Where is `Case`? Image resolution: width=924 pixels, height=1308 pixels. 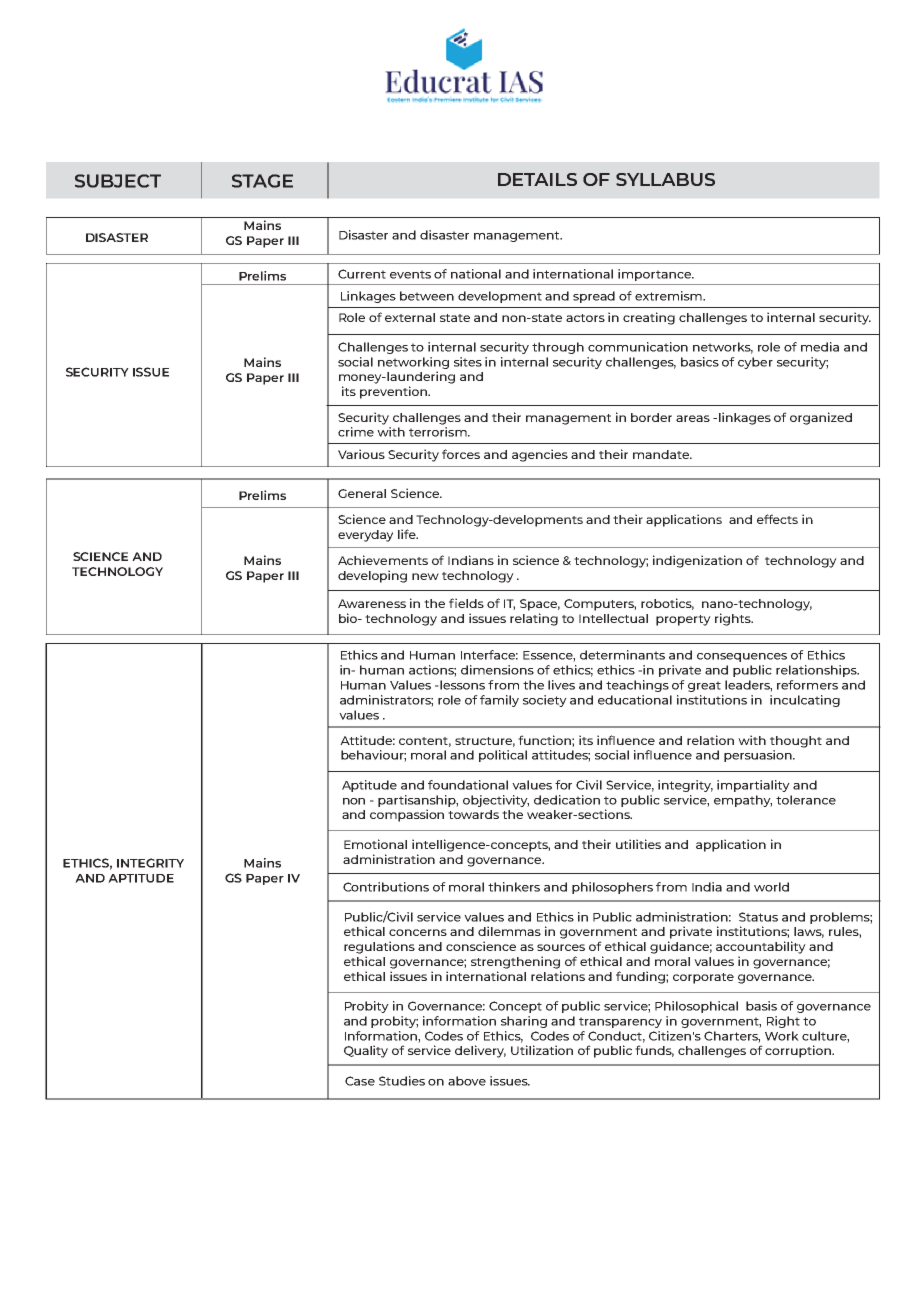 Case is located at coordinates (360, 1081).
